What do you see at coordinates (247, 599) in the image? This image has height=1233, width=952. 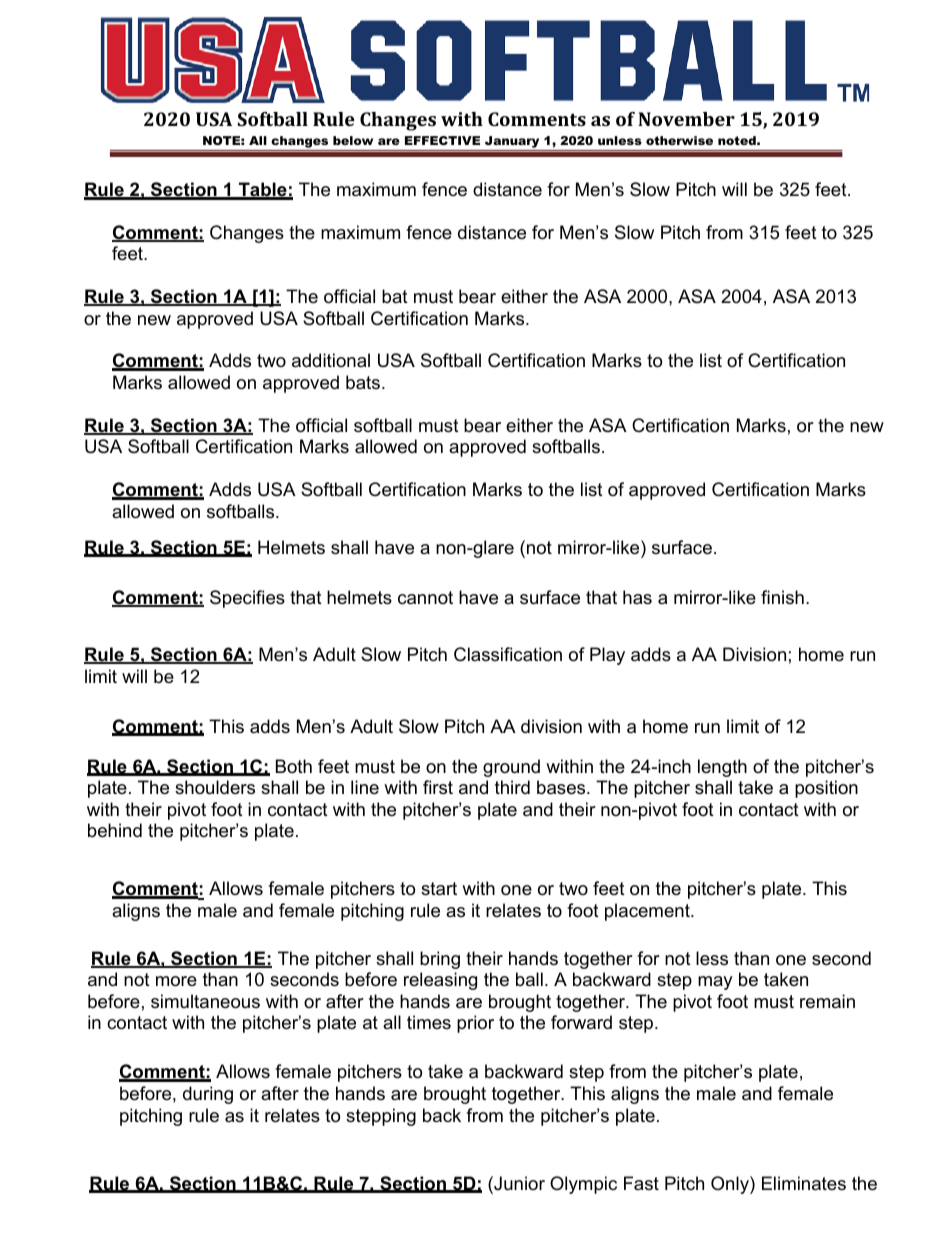 I see `Specifies` at bounding box center [247, 599].
